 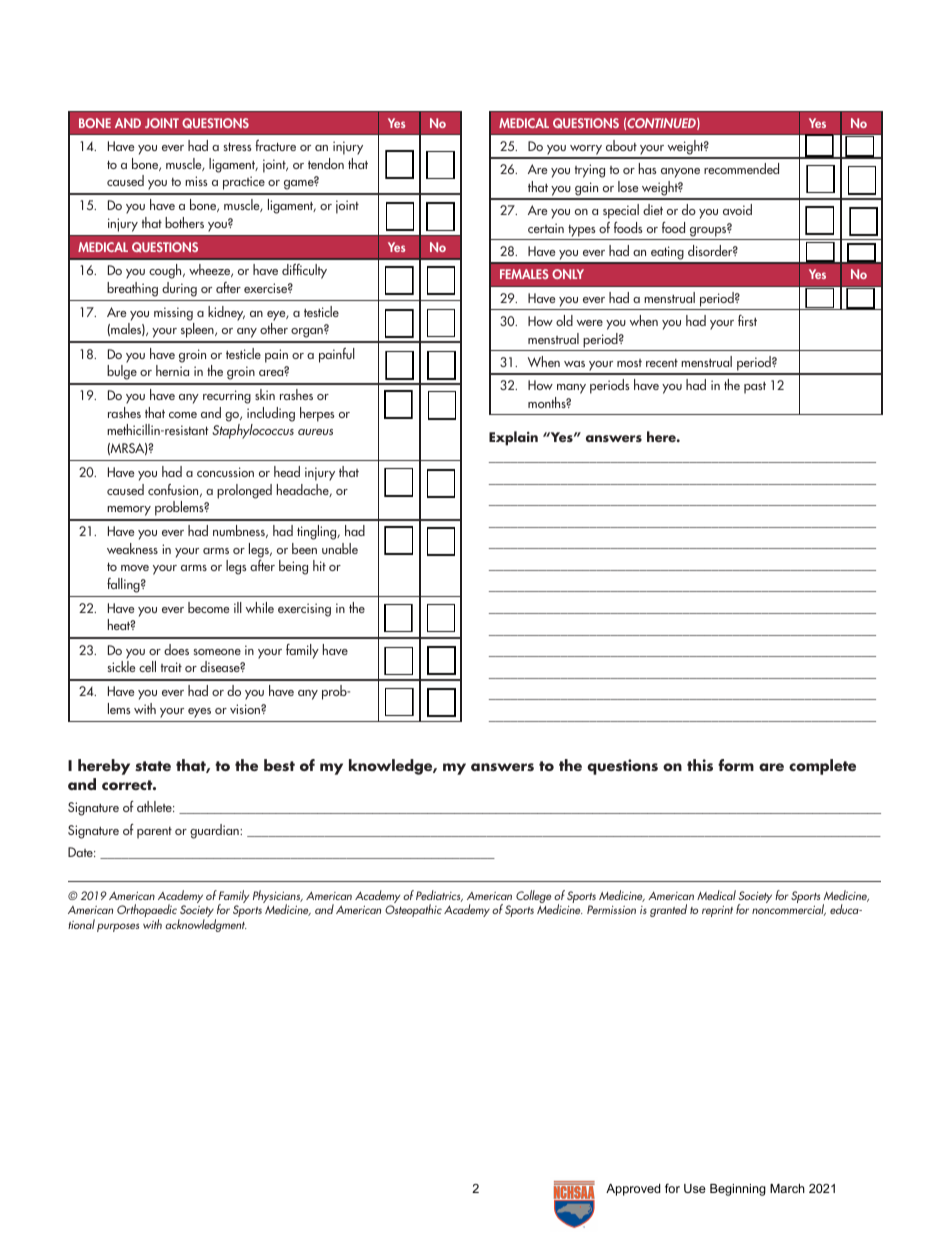 What do you see at coordinates (148, 912) in the image?
I see `Orthopaedic` at bounding box center [148, 912].
